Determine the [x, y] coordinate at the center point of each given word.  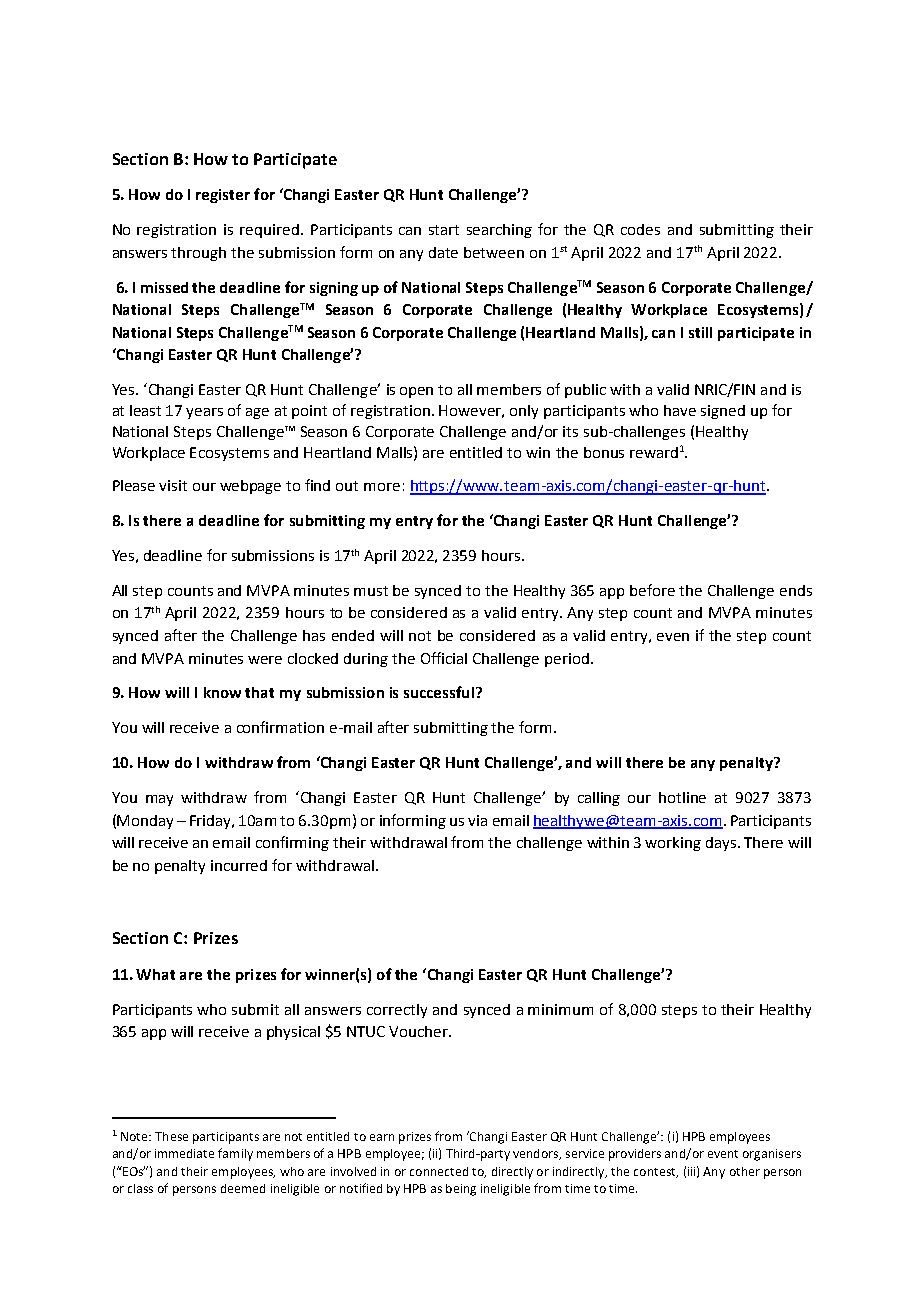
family [235, 1154]
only [524, 412]
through [198, 254]
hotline [682, 797]
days [722, 844]
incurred [239, 865]
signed [723, 412]
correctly [397, 1011]
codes [640, 229]
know [222, 692]
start [444, 230]
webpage [250, 487]
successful [439, 692]
